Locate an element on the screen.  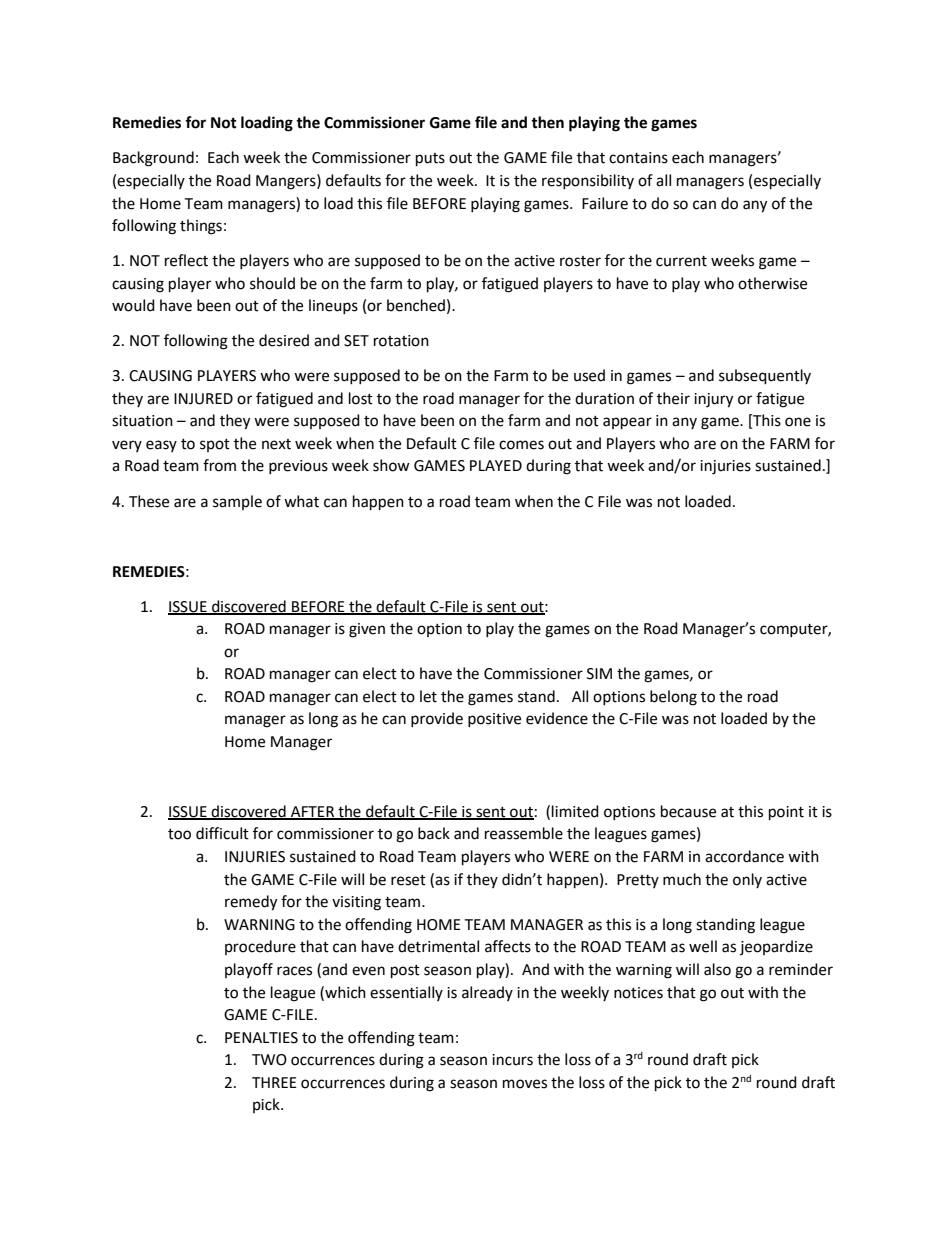
given is located at coordinates (367, 630).
